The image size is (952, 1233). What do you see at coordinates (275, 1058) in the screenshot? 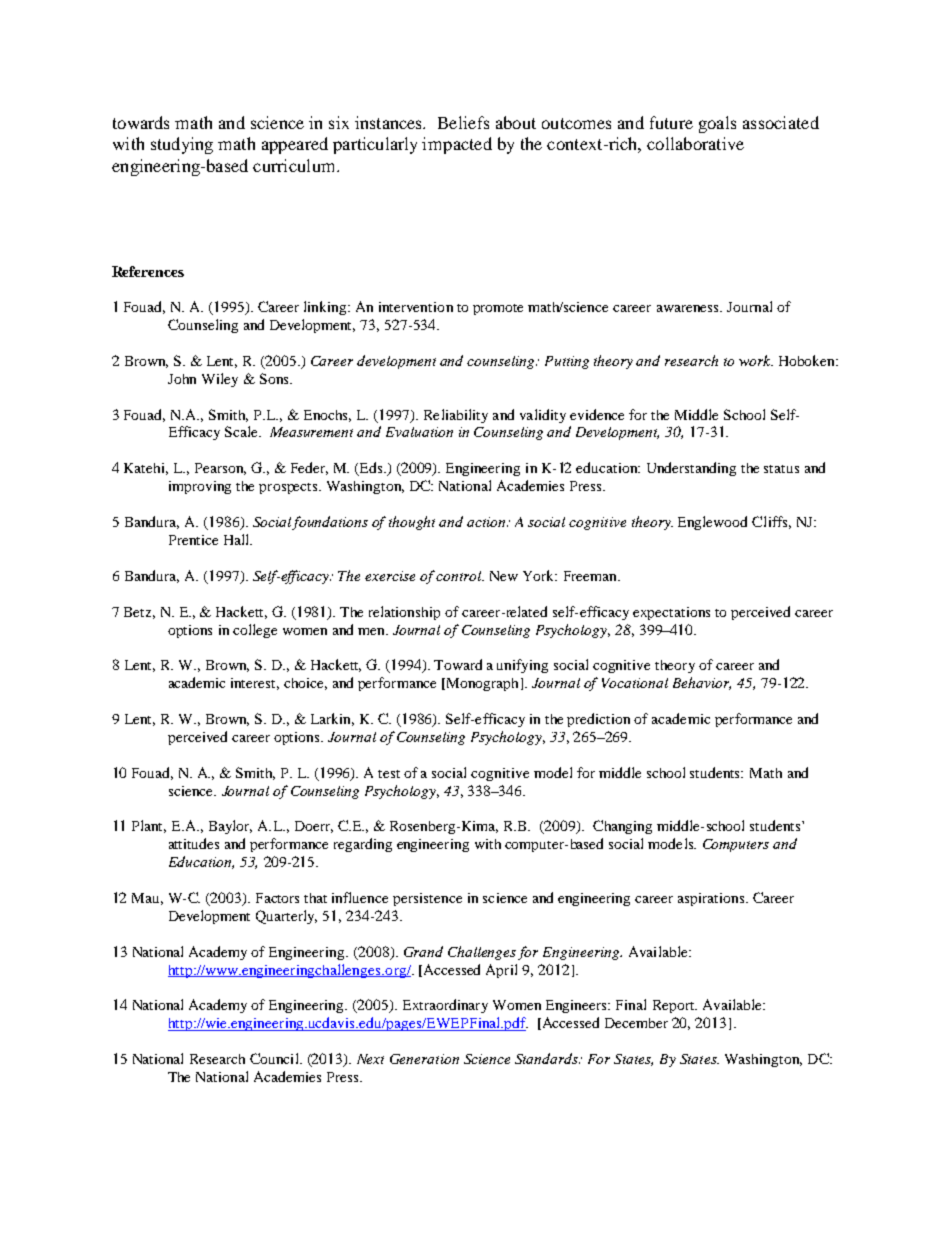
I see `Council` at bounding box center [275, 1058].
